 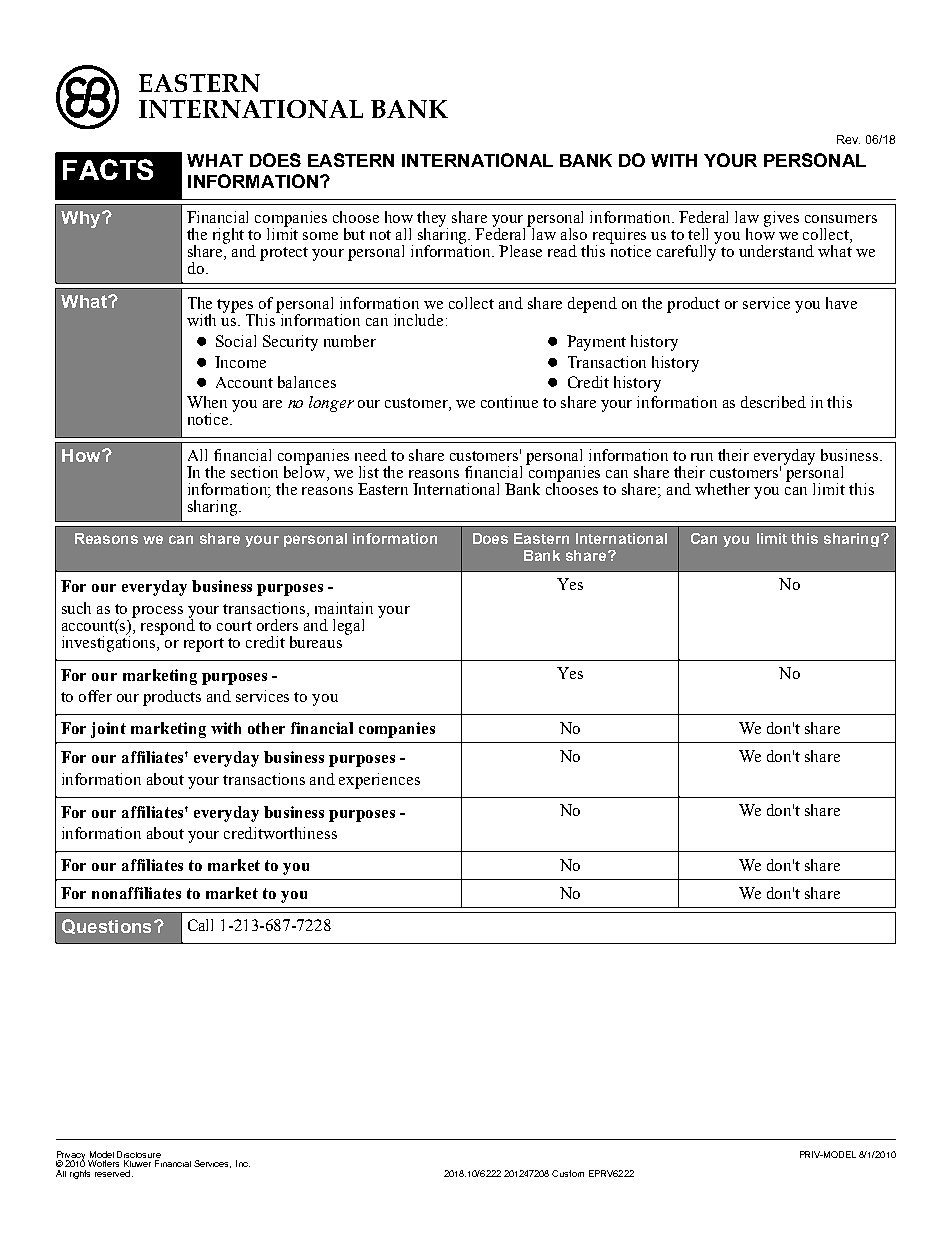 I want to click on reserved, so click(x=112, y=1173).
